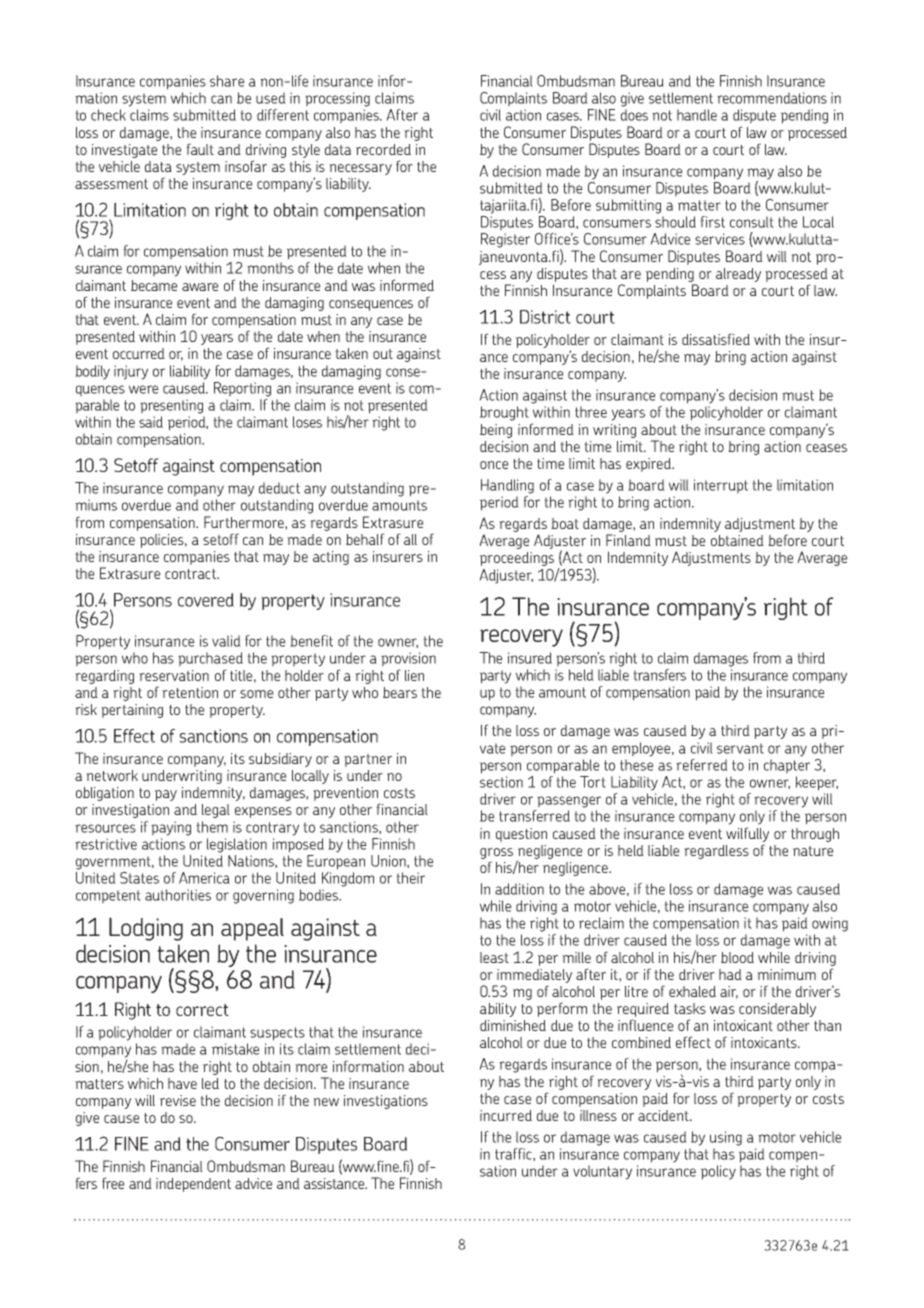 The width and height of the screenshot is (924, 1308). What do you see at coordinates (131, 372) in the screenshot?
I see `injury` at bounding box center [131, 372].
